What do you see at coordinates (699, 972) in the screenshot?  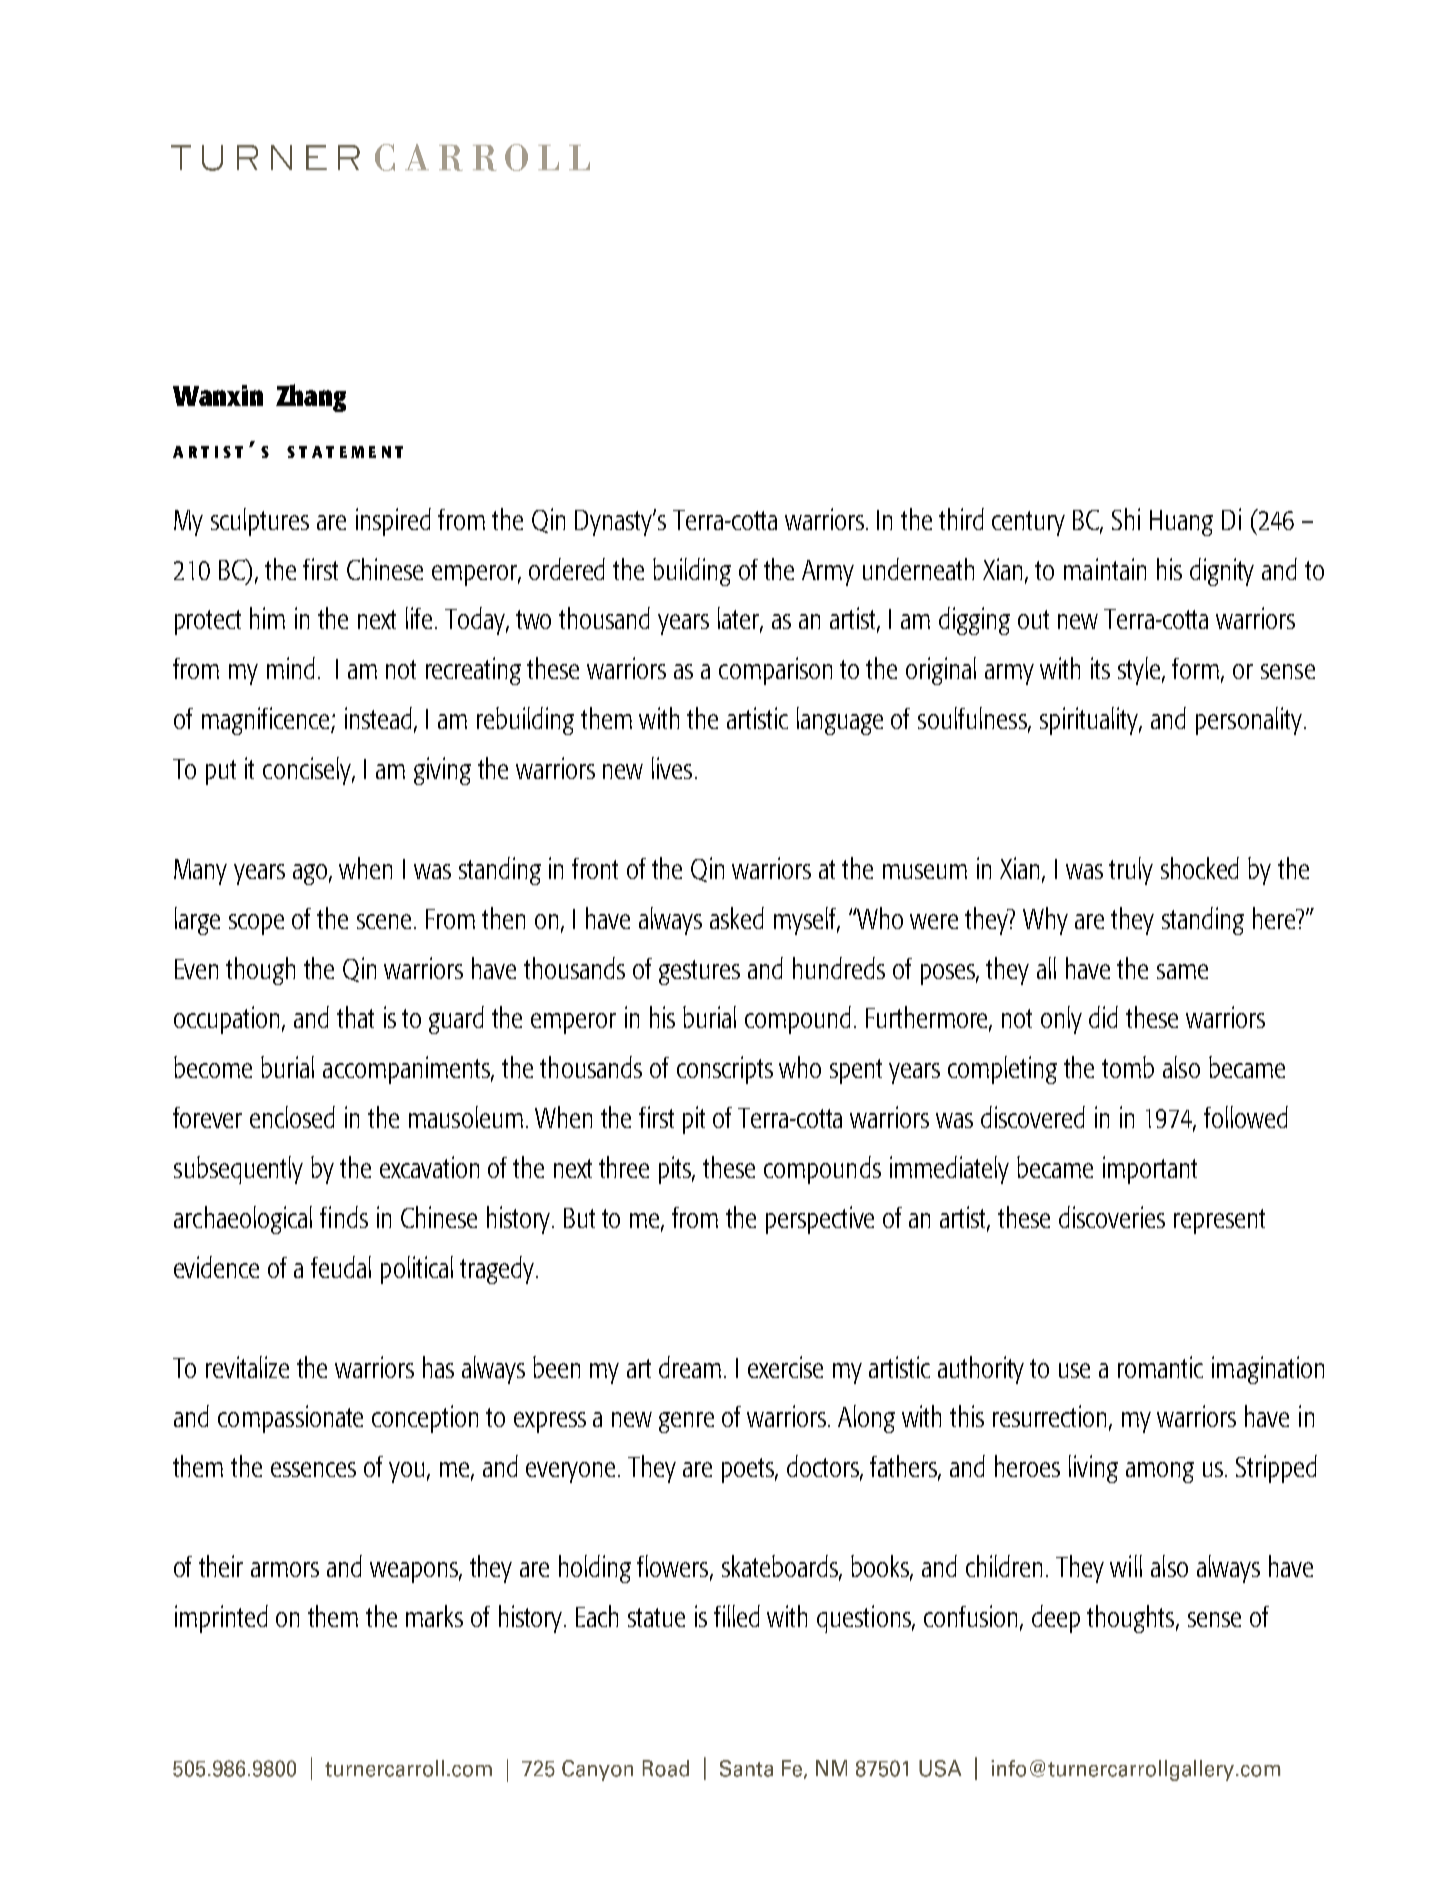 I see `gestures` at bounding box center [699, 972].
